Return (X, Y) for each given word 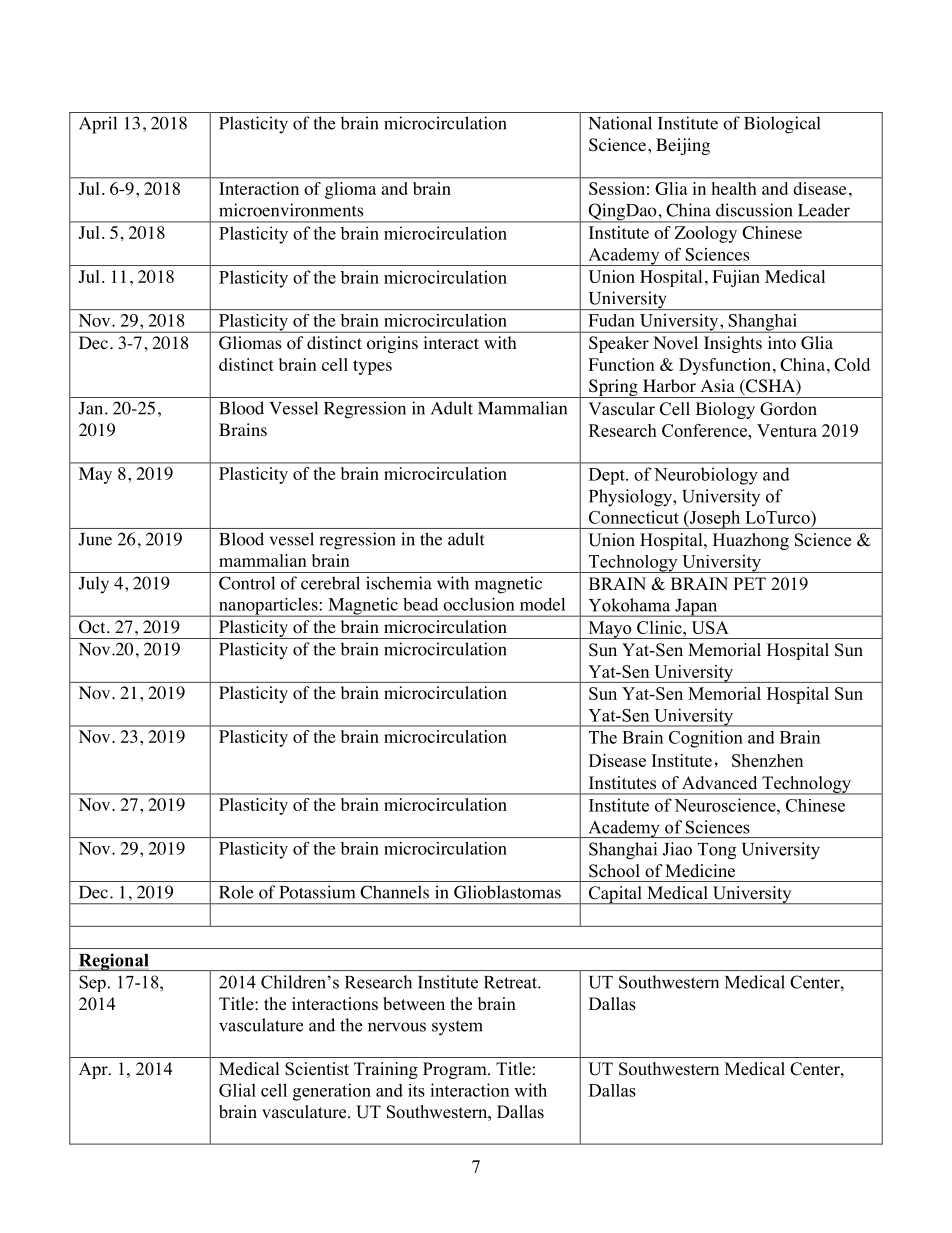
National (620, 123)
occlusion (478, 604)
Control (247, 583)
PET (749, 583)
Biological (782, 125)
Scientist (317, 1069)
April (98, 125)
